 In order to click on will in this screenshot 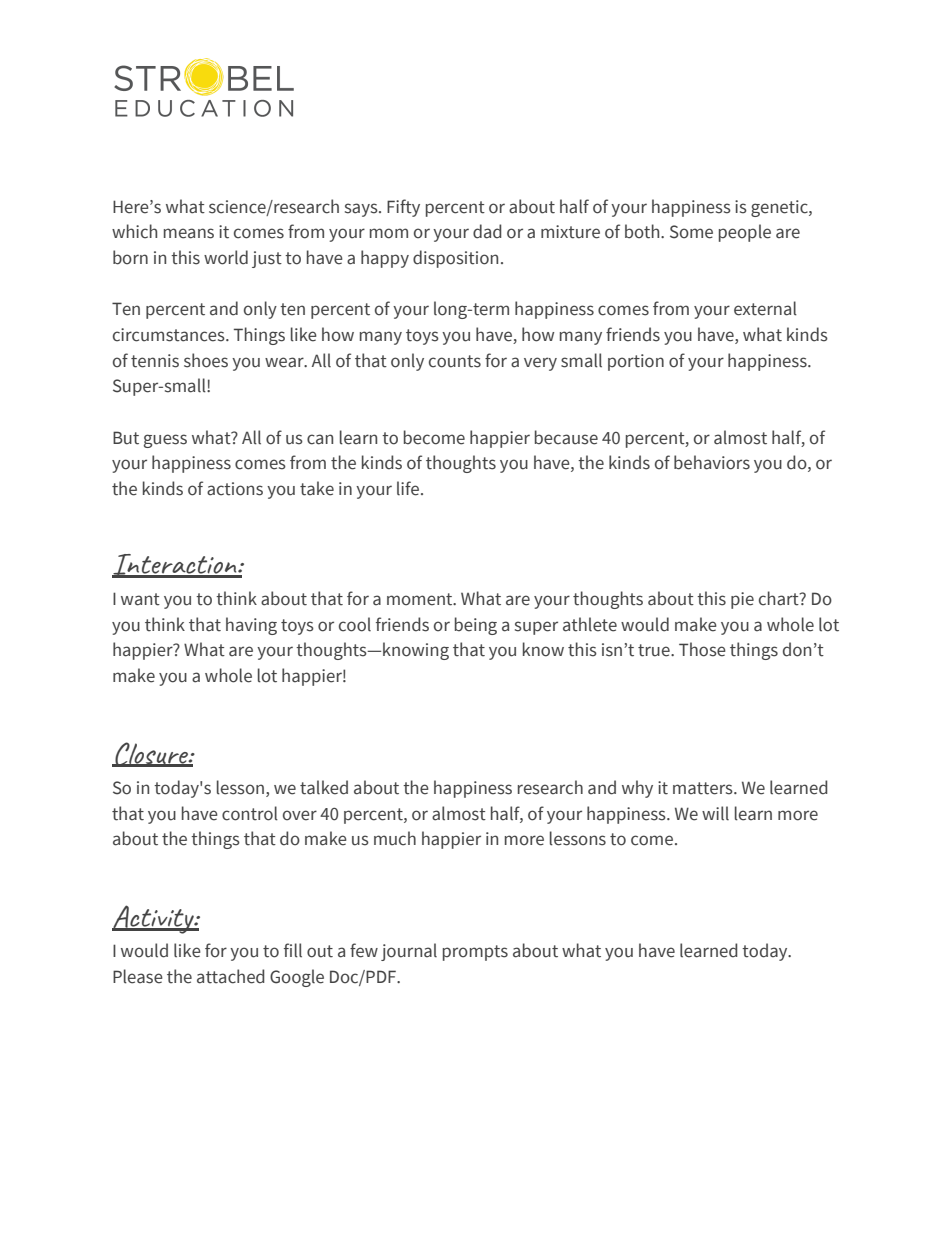, I will do `click(715, 813)`.
